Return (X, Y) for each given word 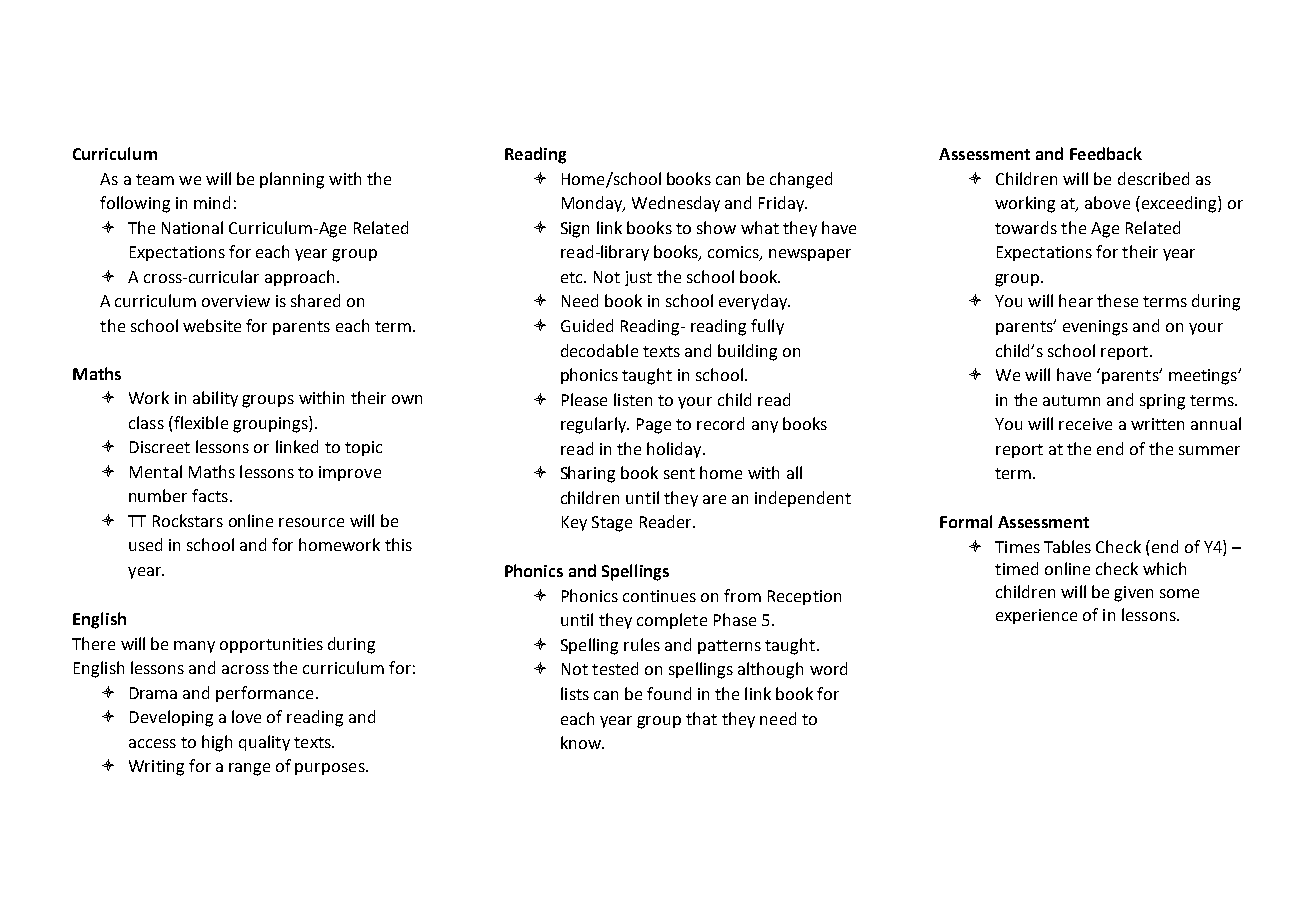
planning (292, 180)
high (217, 743)
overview (236, 301)
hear (1076, 300)
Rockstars (188, 520)
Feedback (1106, 153)
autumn (1071, 400)
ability (215, 399)
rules (642, 644)
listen (633, 399)
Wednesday (676, 204)
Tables (1067, 546)
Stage (612, 524)
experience (1036, 616)
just (638, 278)
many (194, 647)
